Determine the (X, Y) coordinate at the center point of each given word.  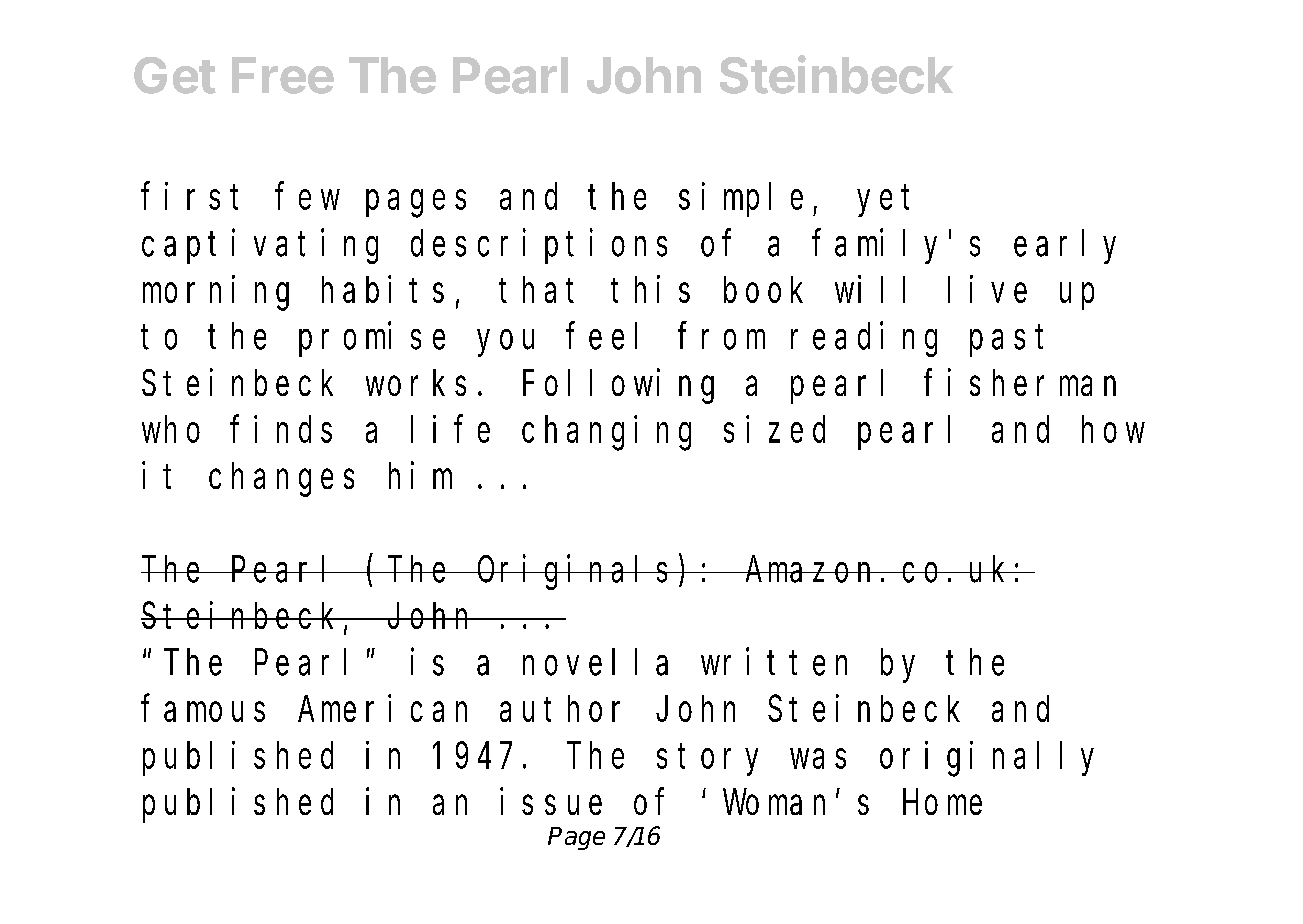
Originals (576, 572)
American (382, 708)
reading (864, 339)
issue (551, 801)
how (1113, 430)
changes (281, 480)
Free (283, 75)
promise (372, 339)
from (721, 336)
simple (741, 200)
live (987, 289)
